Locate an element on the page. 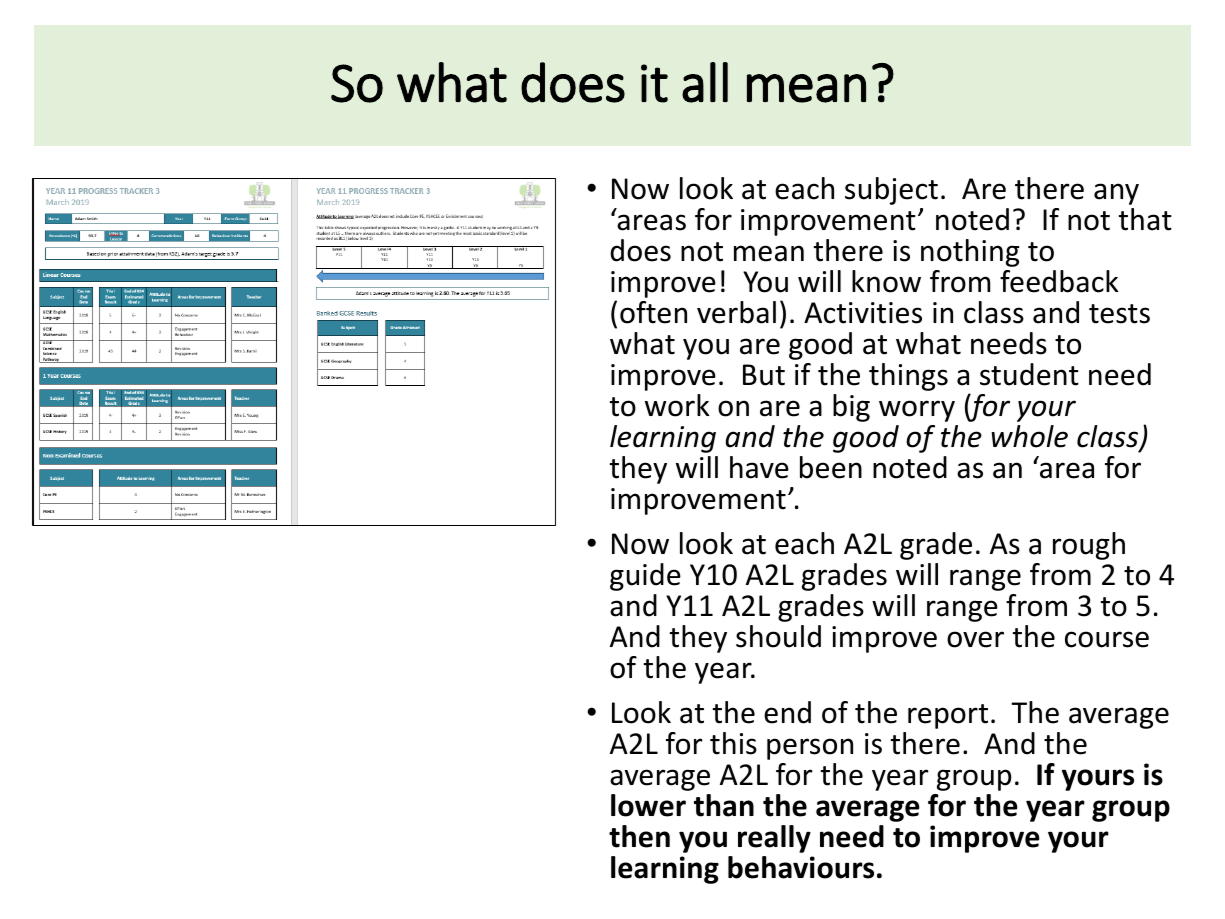 The height and width of the page is (919, 1225). behaviours is located at coordinates (801, 867).
